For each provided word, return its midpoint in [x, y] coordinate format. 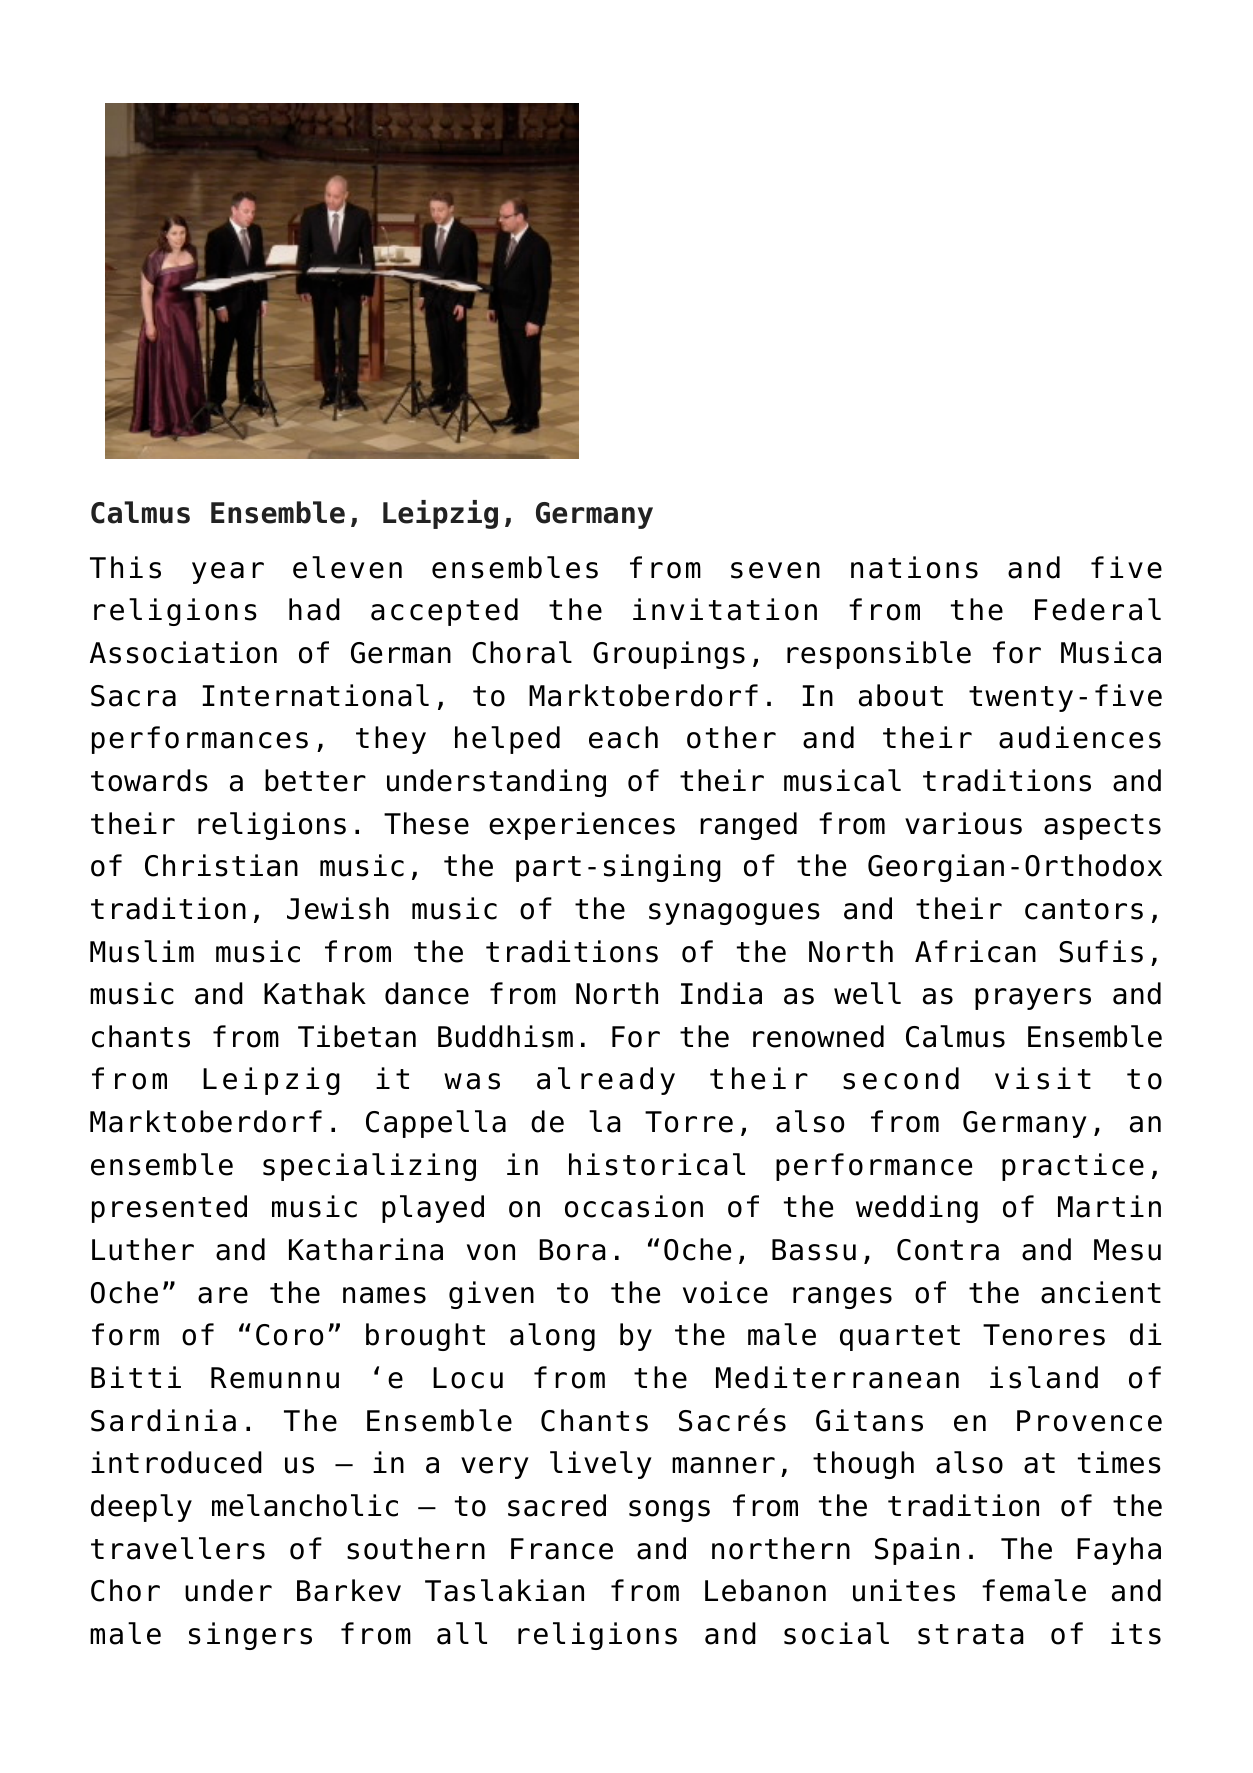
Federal [1098, 609]
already [606, 1081]
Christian [221, 865]
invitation [725, 609]
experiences [582, 826]
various [963, 823]
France [562, 1549]
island [1044, 1377]
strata [971, 1634]
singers [250, 1636]
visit [1043, 1078]
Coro [289, 1335]
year [228, 573]
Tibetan [357, 1036]
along [552, 1337]
